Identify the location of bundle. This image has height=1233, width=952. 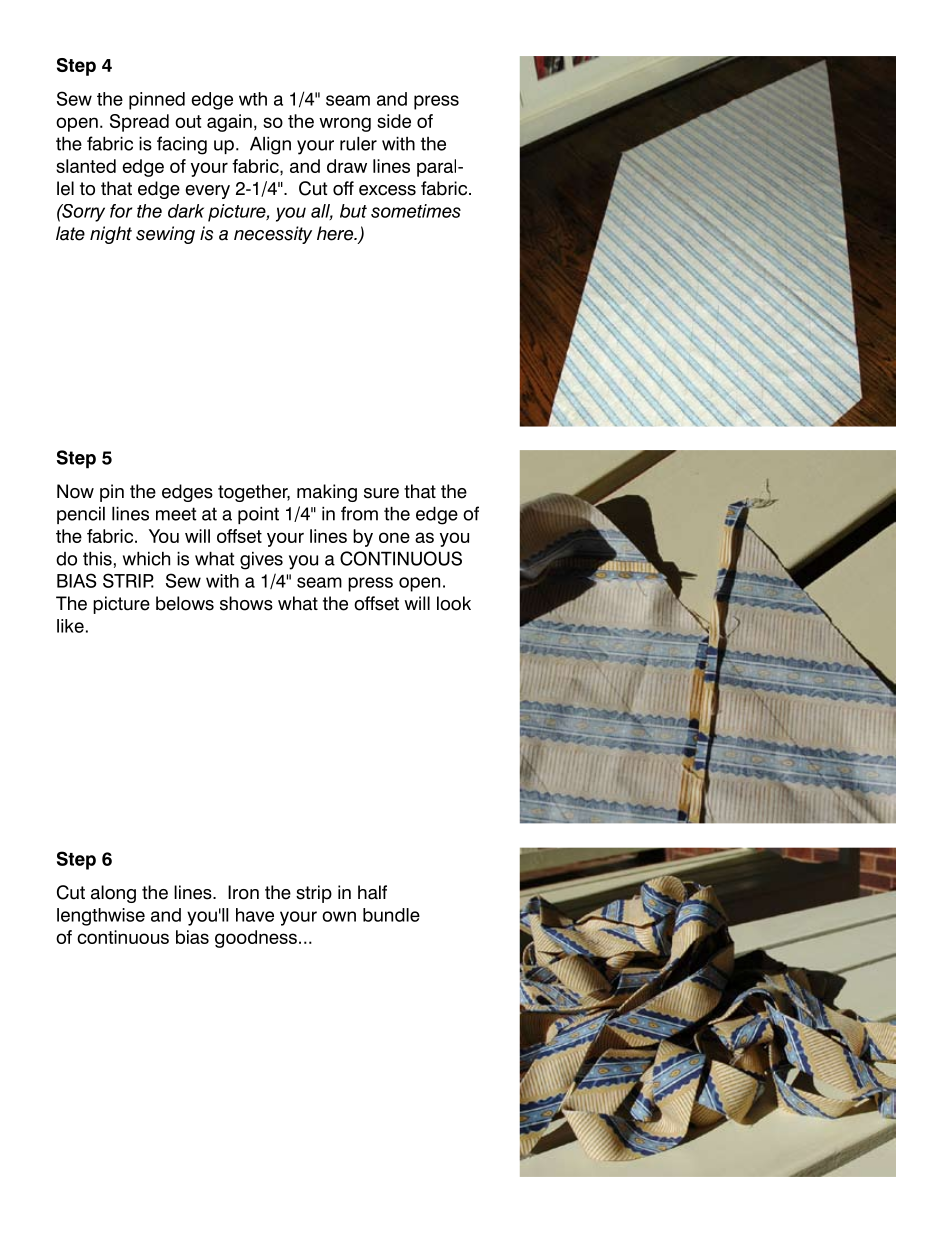
(391, 915).
